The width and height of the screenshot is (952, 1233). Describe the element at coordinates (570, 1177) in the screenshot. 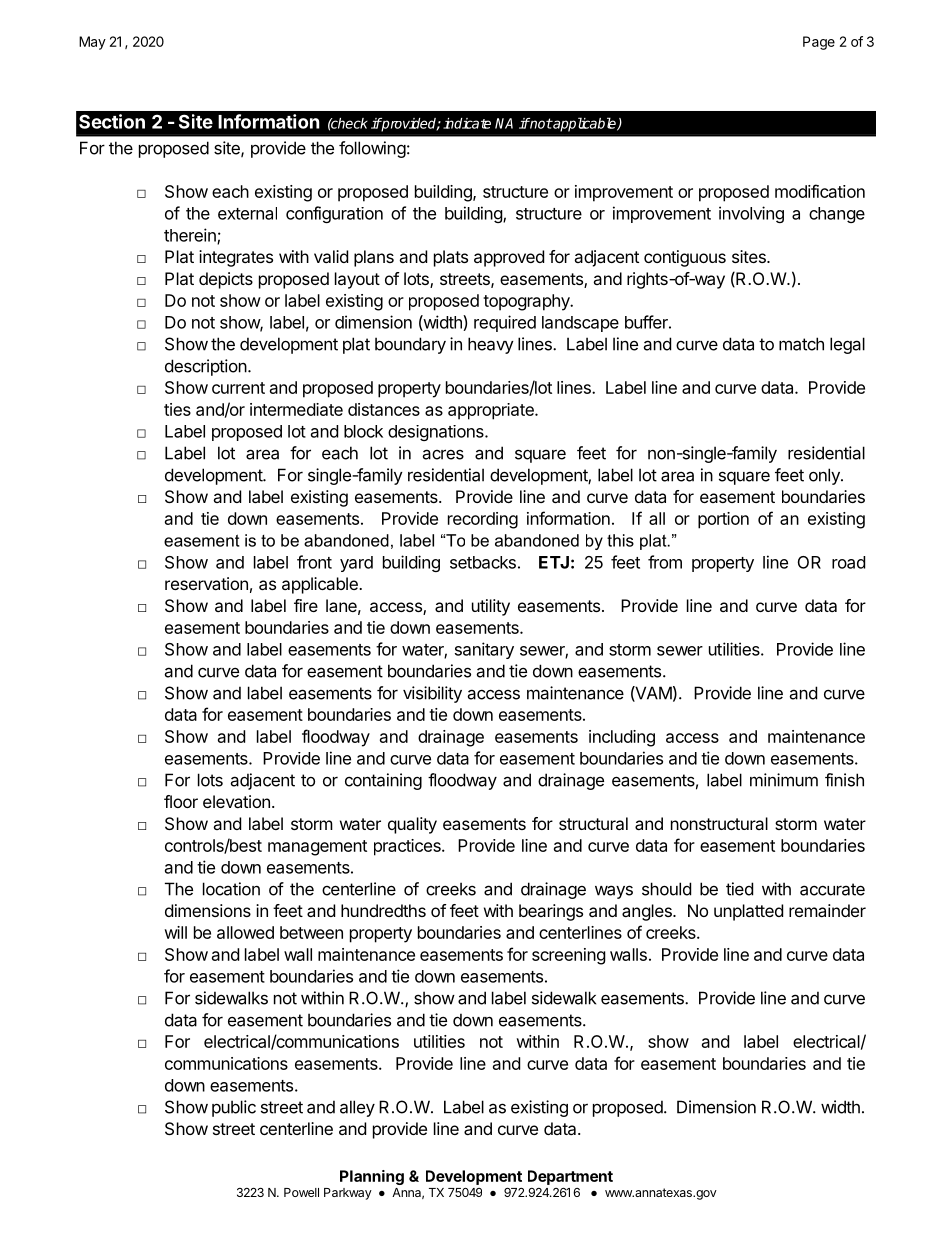

I see `Department` at that location.
